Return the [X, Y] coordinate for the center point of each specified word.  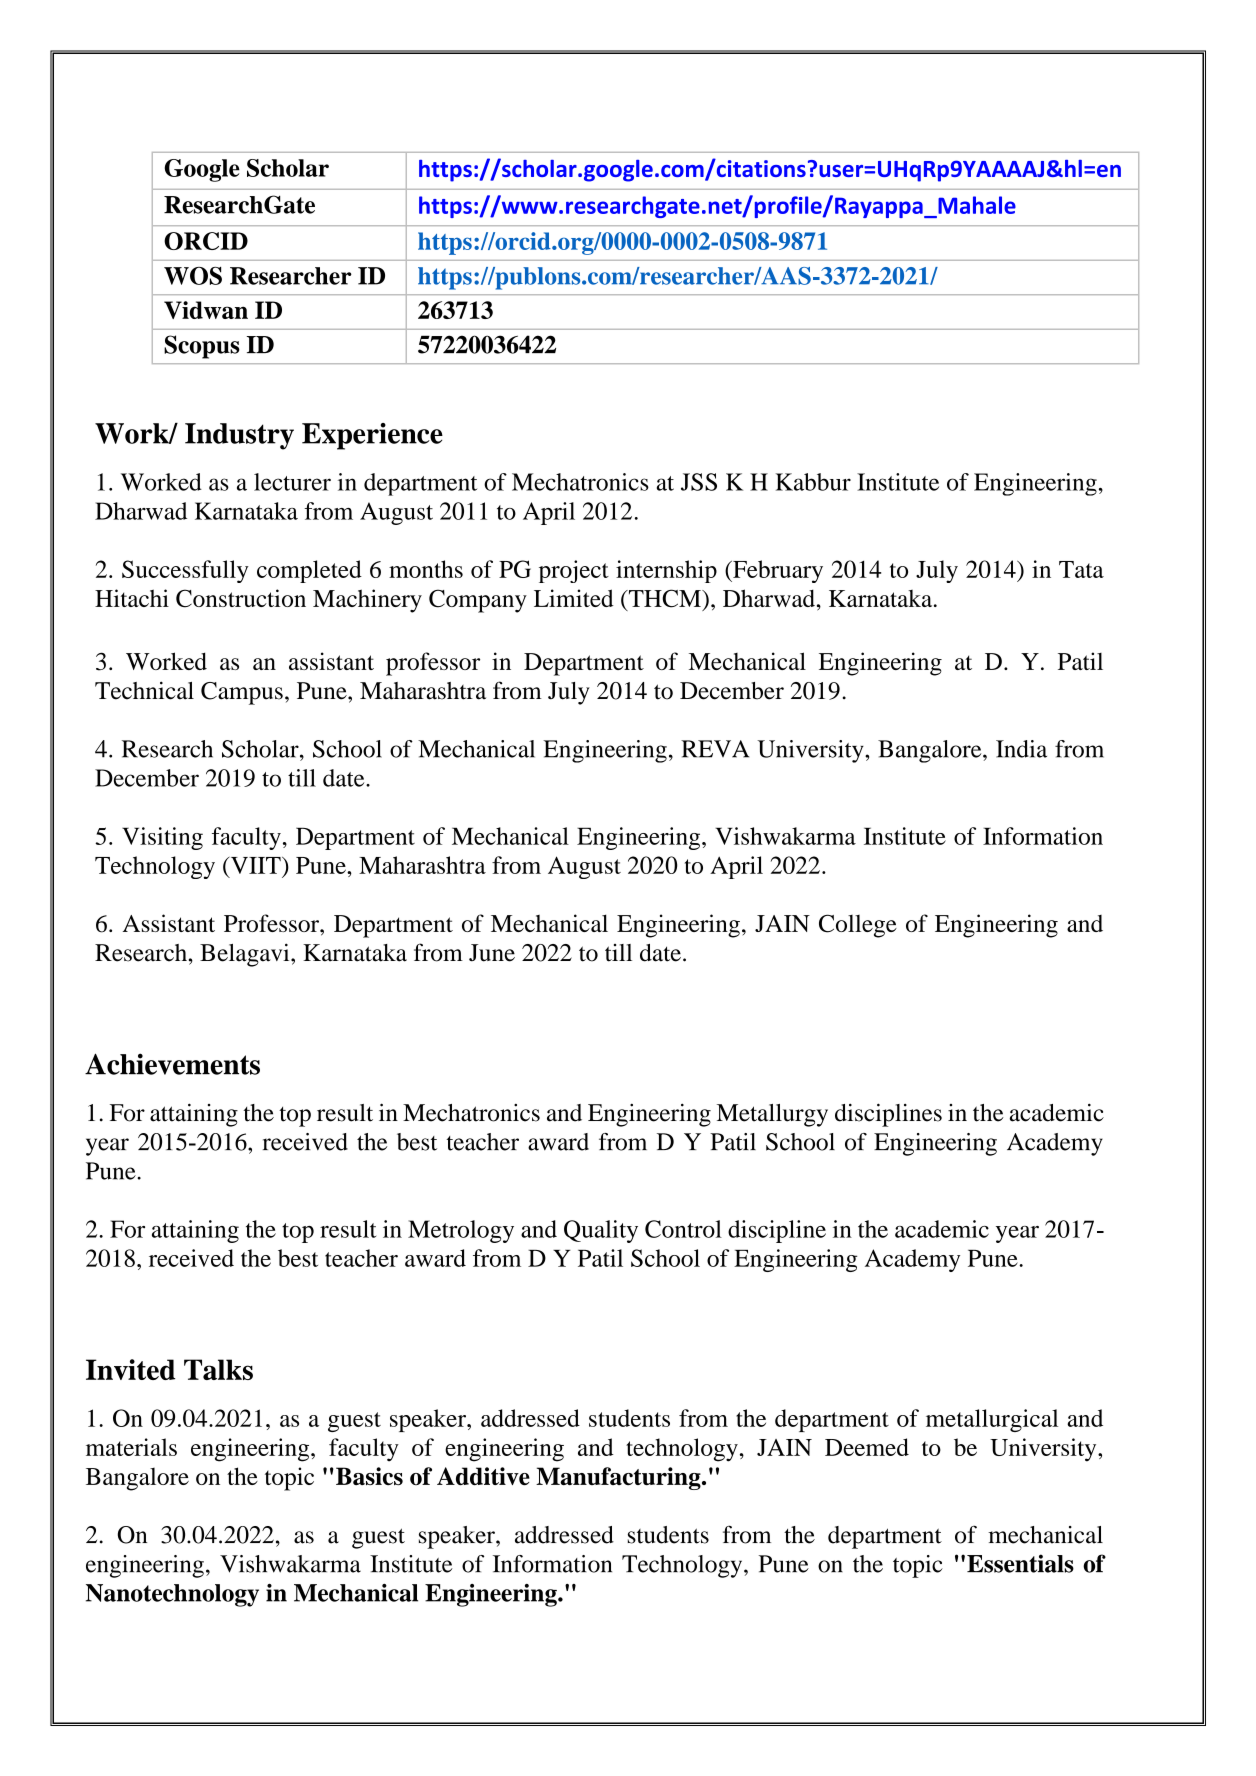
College [858, 926]
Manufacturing [619, 1478]
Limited [574, 598]
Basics [369, 1476]
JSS [699, 482]
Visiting [162, 838]
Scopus [202, 347]
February [777, 571]
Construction [241, 598]
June [492, 953]
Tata [1081, 569]
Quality [601, 1231]
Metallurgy [772, 1115]
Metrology [461, 1231]
